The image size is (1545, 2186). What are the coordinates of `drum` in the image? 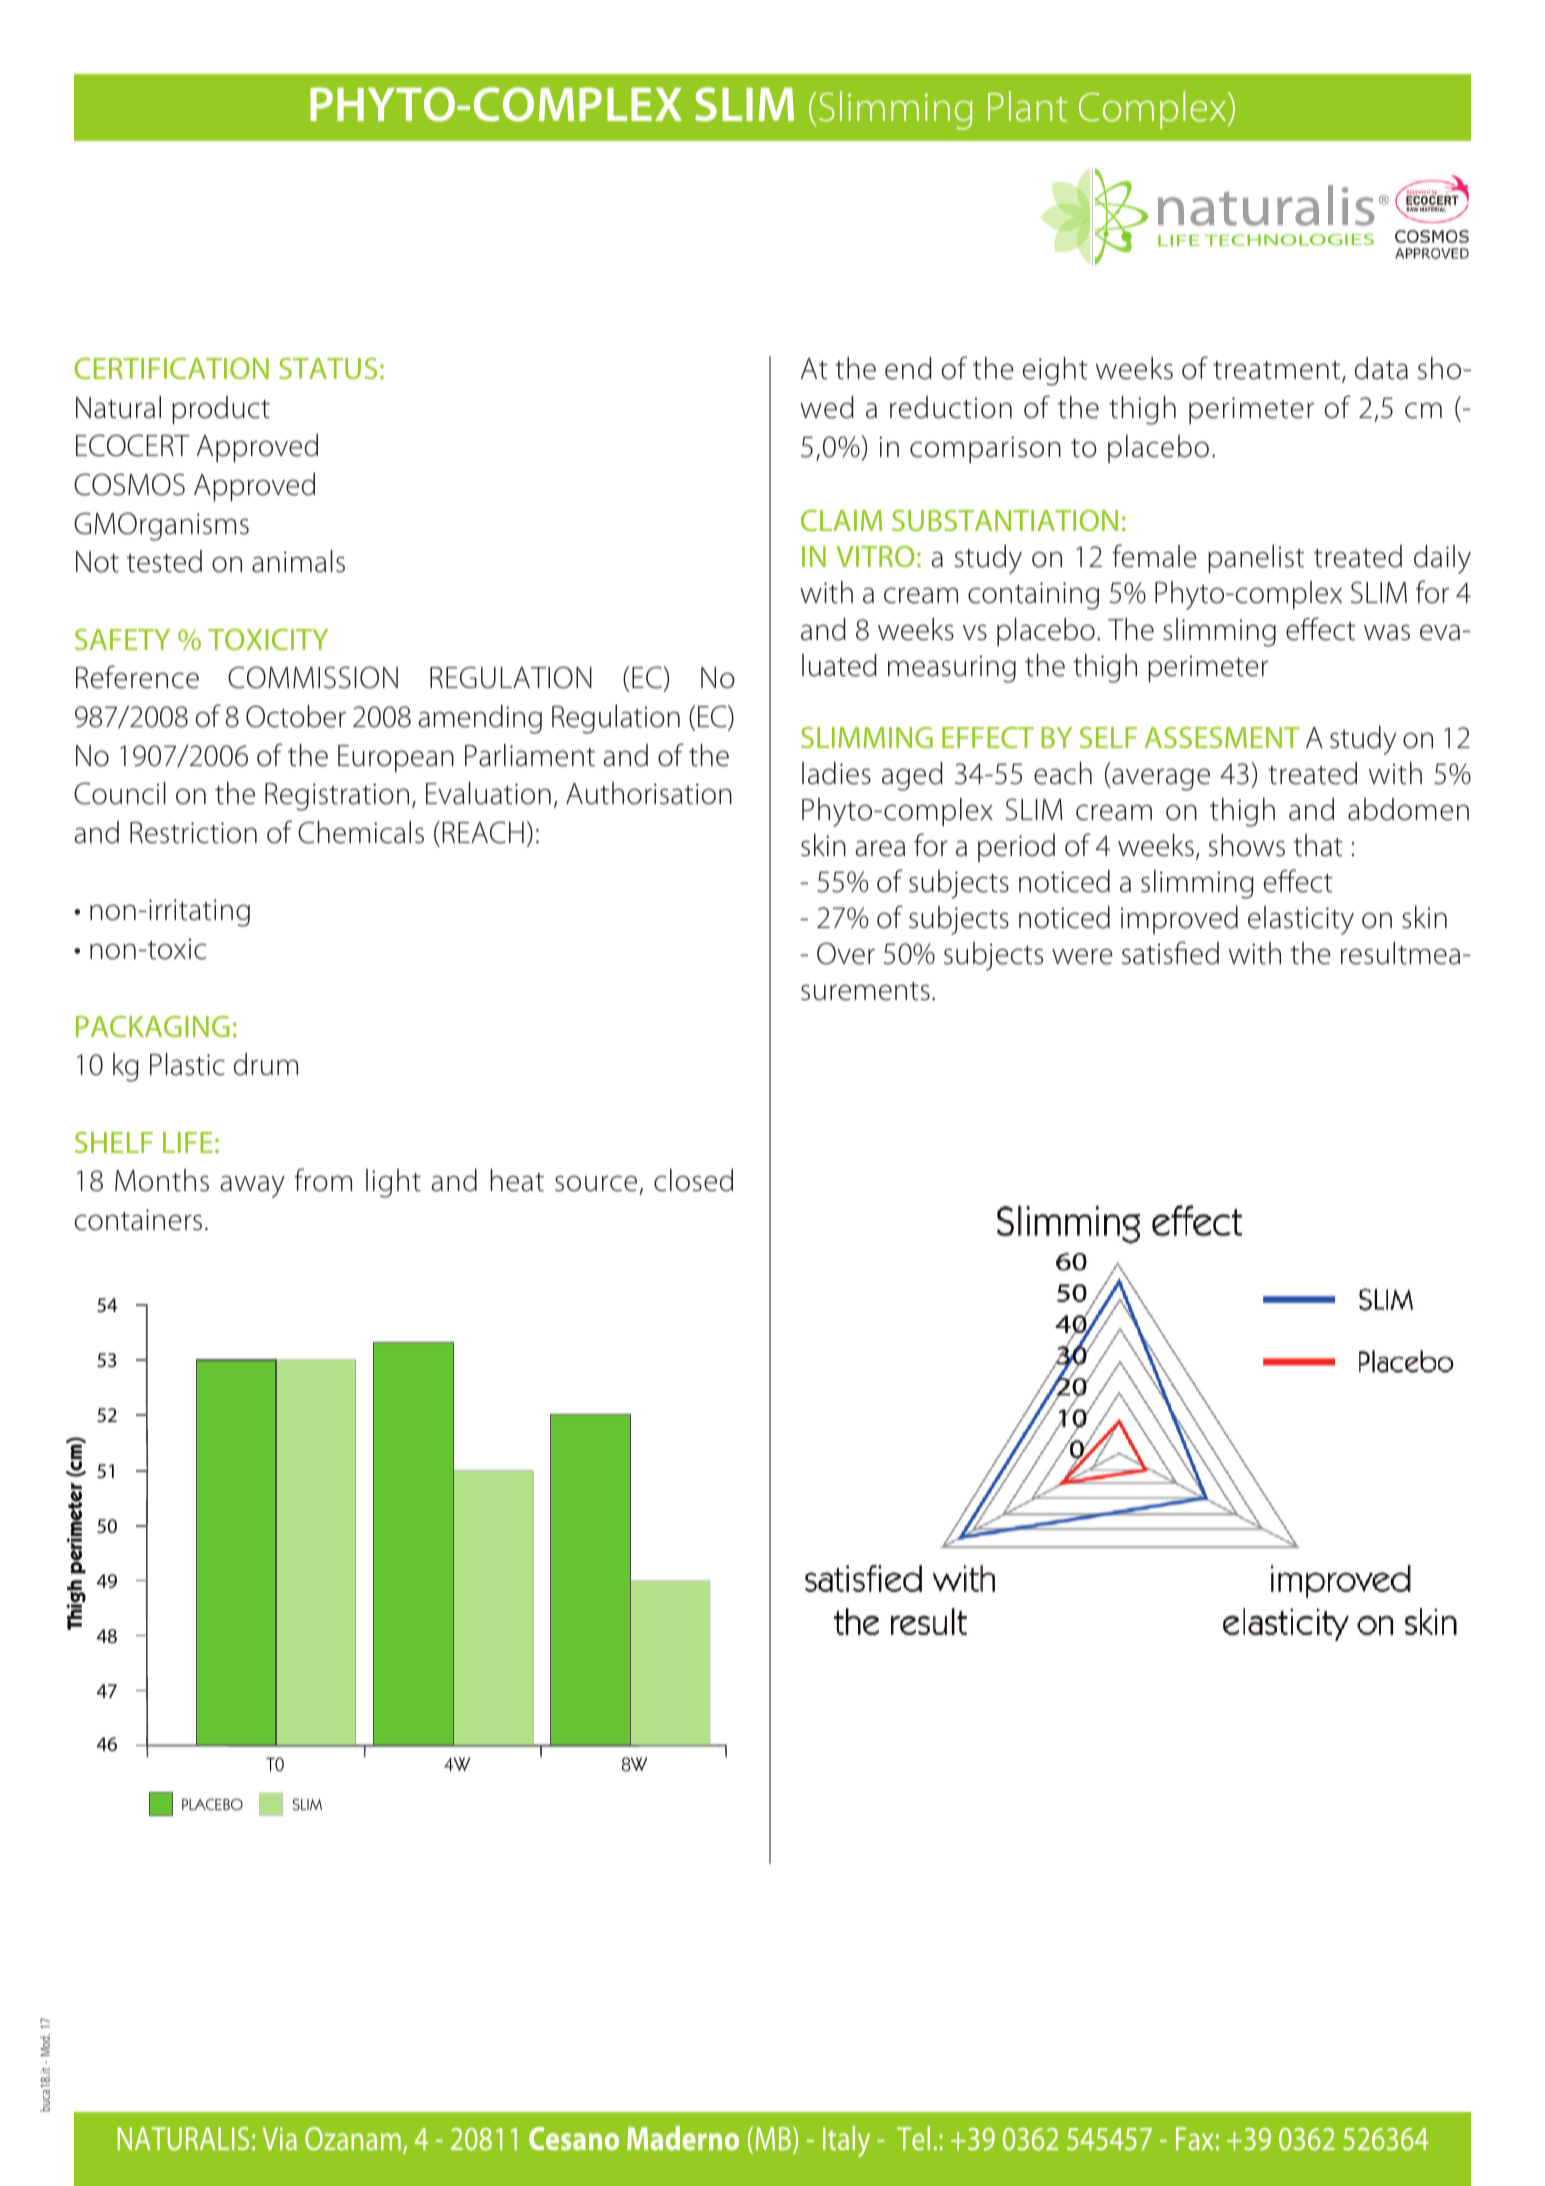 It's located at (266, 1064).
